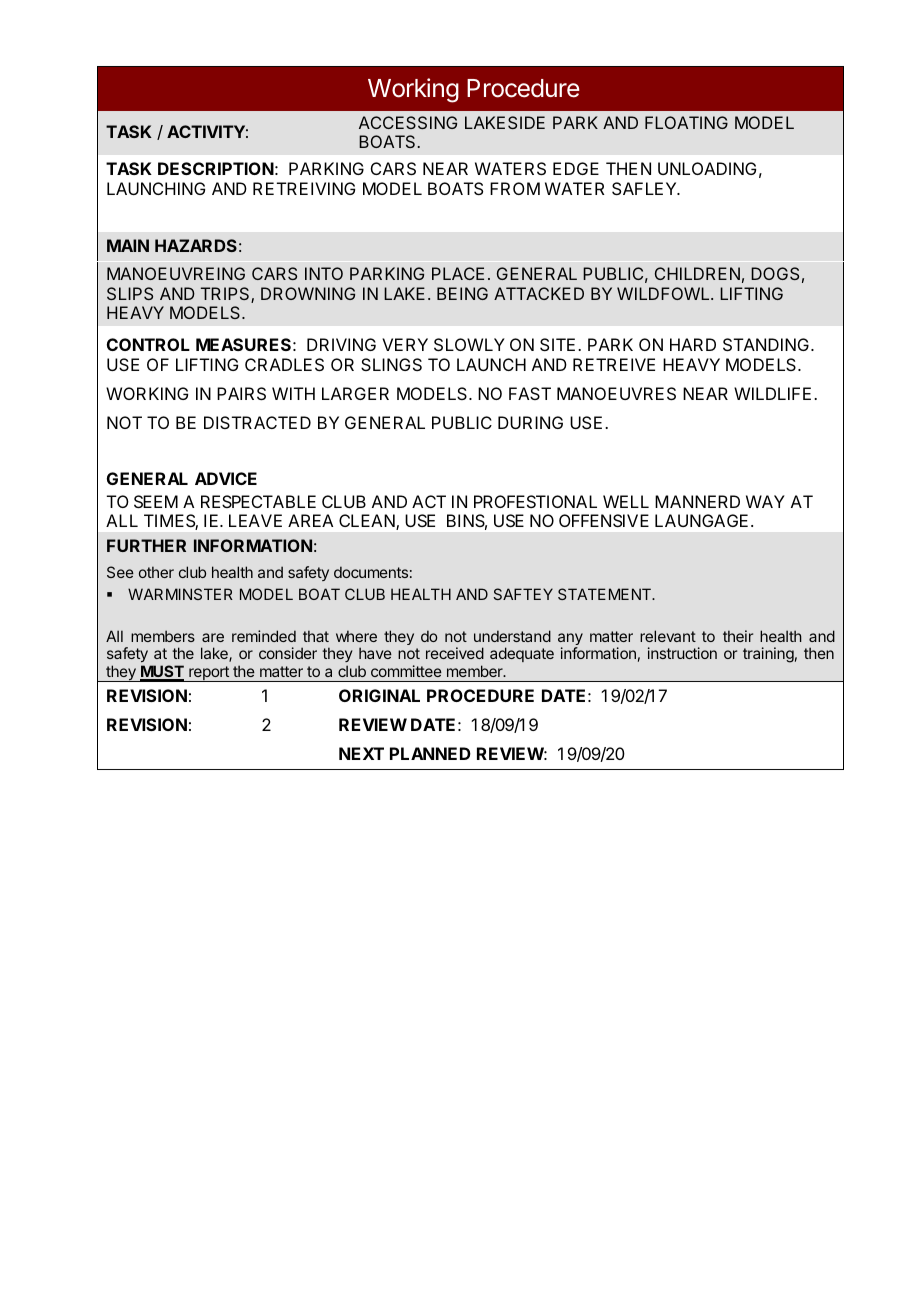  Describe the element at coordinates (530, 422) in the screenshot. I see `DURING` at that location.
